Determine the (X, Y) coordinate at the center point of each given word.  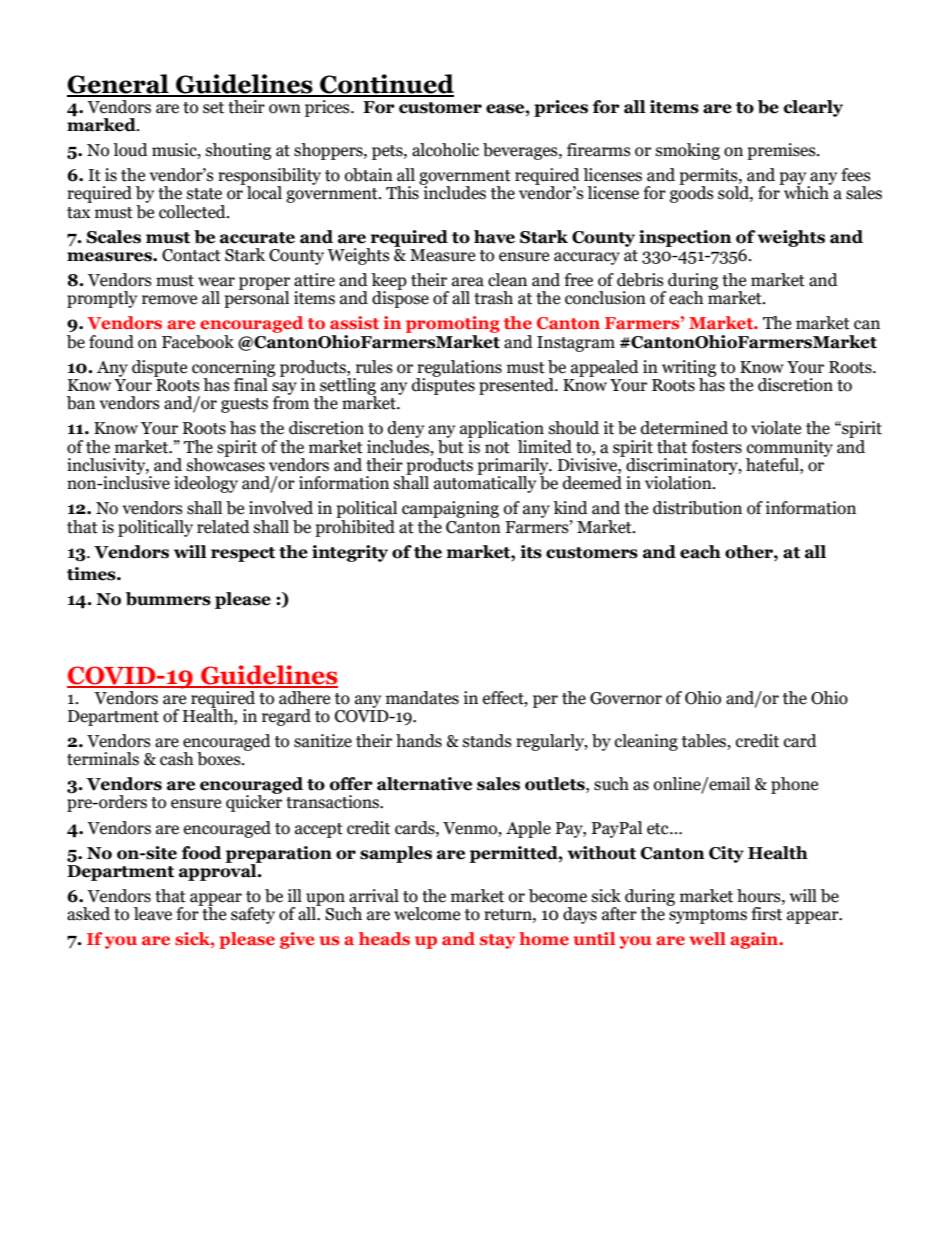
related (223, 527)
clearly (813, 108)
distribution (697, 508)
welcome (427, 914)
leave (153, 914)
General (119, 85)
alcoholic (445, 150)
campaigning (450, 509)
